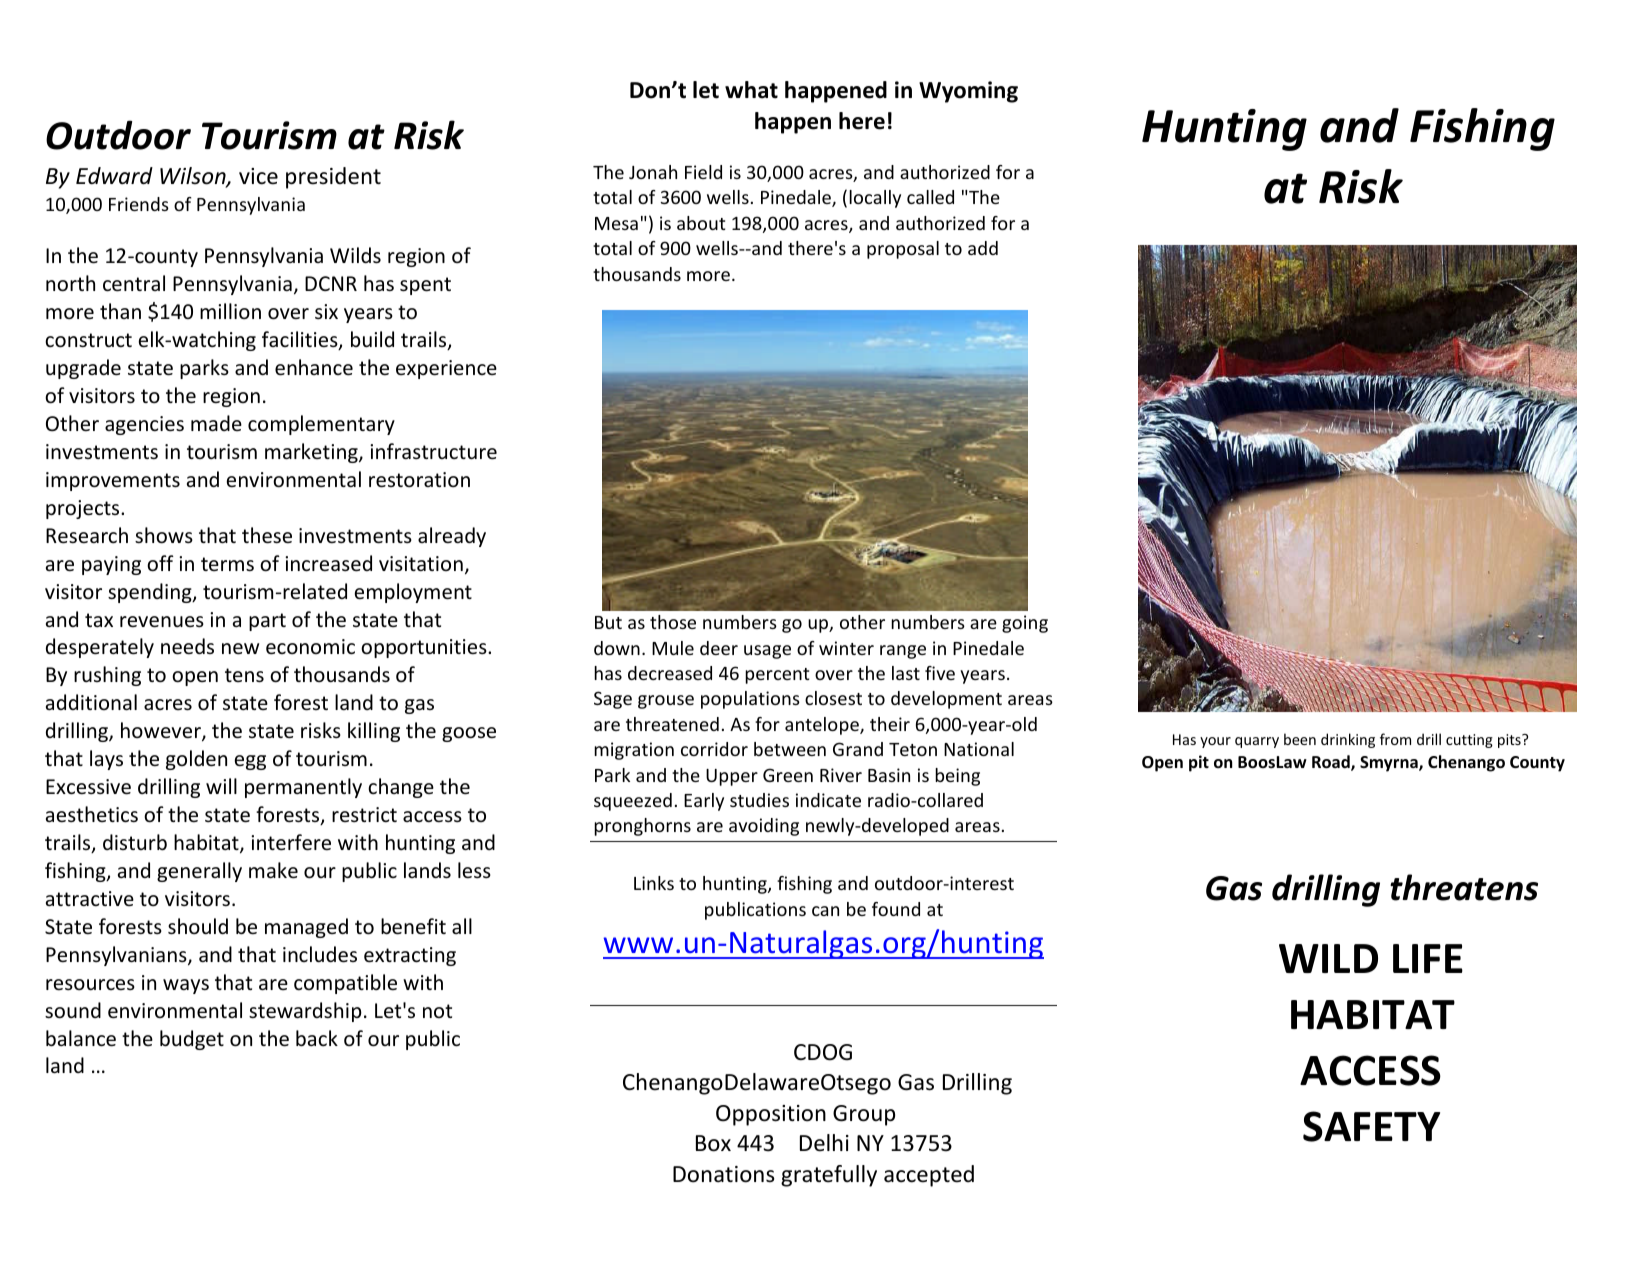  Describe the element at coordinates (267, 622) in the document. I see `part` at that location.
